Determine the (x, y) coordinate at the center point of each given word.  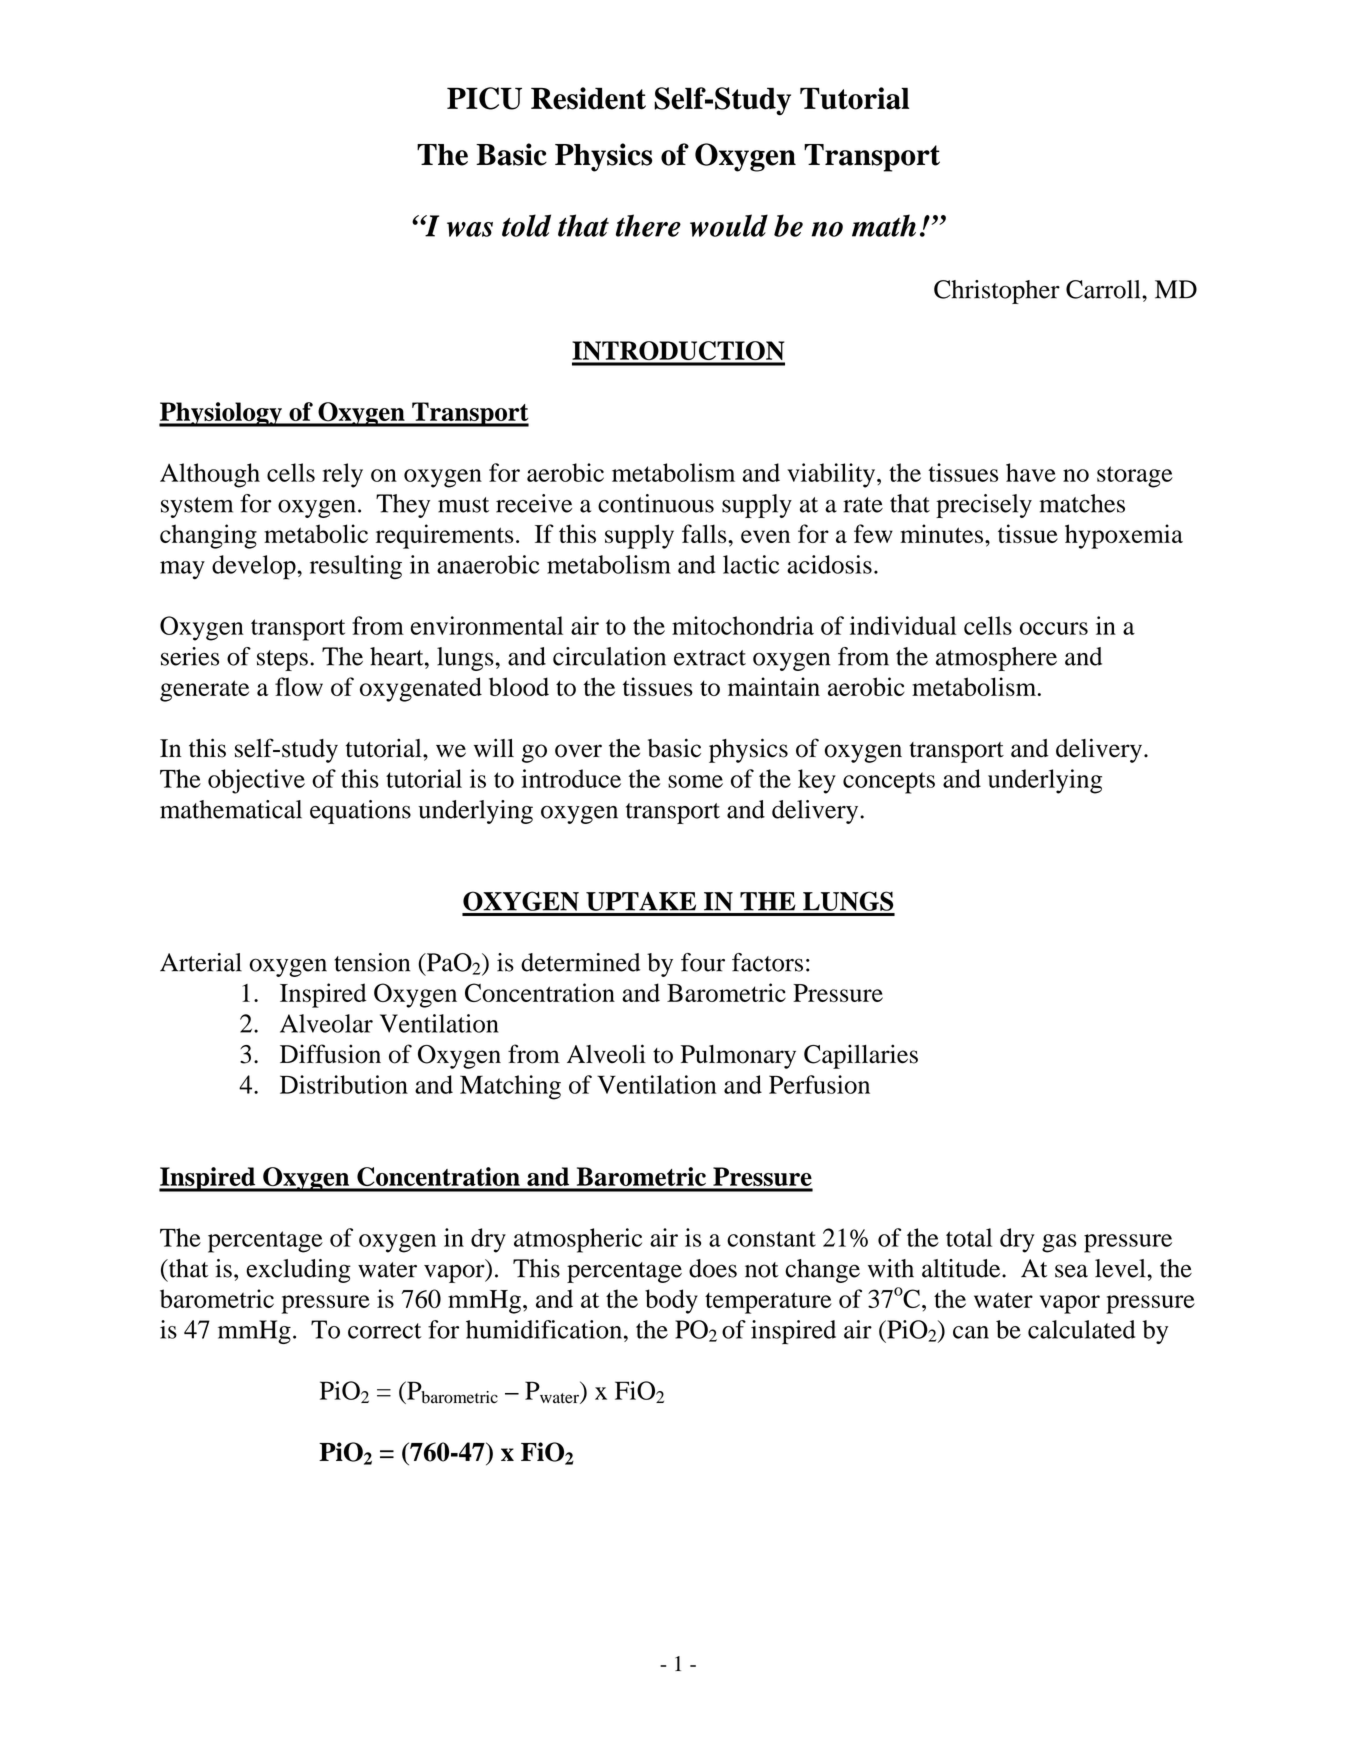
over (578, 751)
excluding (298, 1271)
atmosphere (996, 659)
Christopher (997, 292)
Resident (588, 98)
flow (299, 686)
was (470, 229)
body (671, 1301)
